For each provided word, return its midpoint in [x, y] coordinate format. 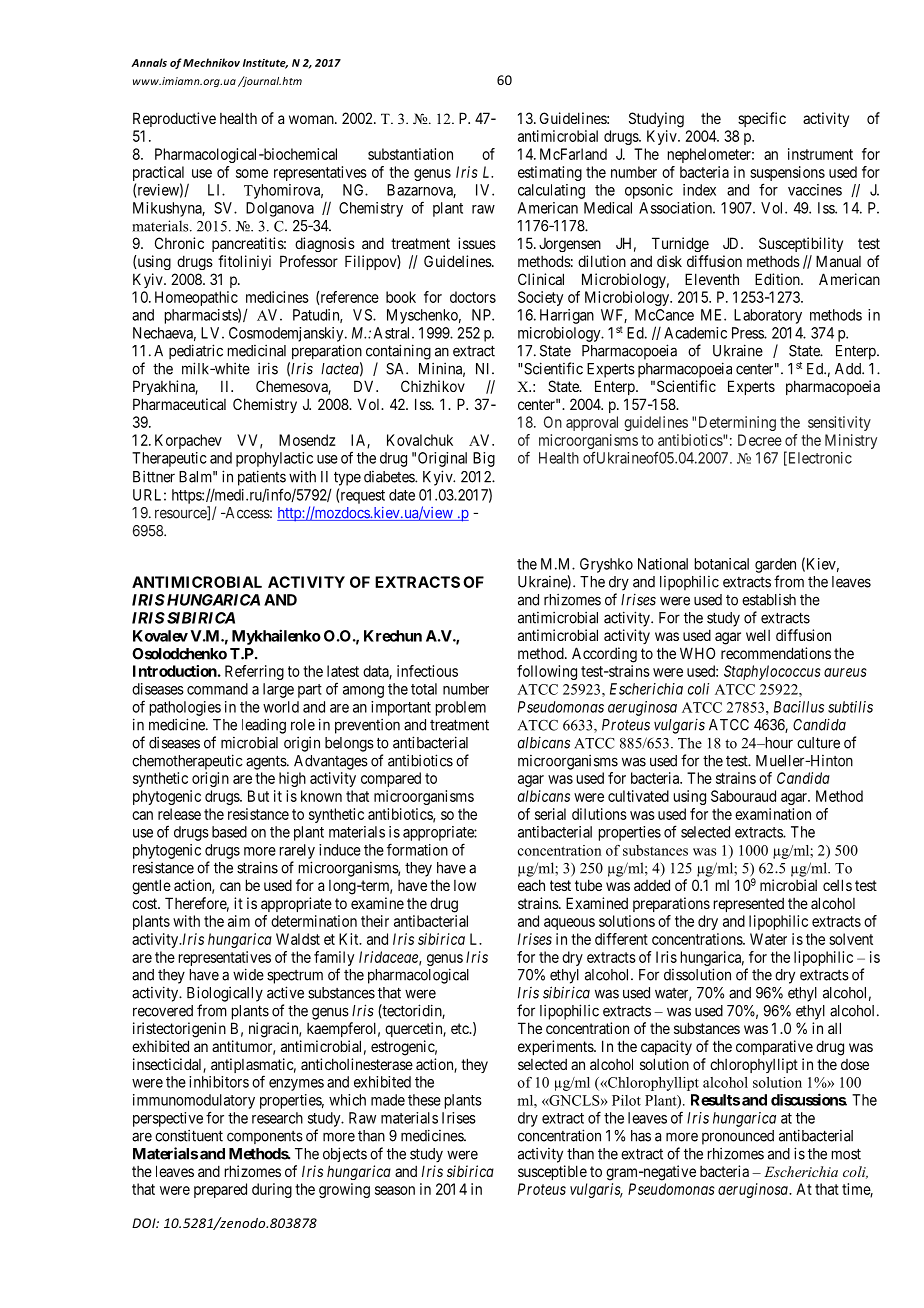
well [758, 635]
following [547, 672]
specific [762, 119]
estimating [550, 173]
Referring [254, 672]
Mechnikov [211, 62]
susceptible [552, 1172]
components [265, 1137]
